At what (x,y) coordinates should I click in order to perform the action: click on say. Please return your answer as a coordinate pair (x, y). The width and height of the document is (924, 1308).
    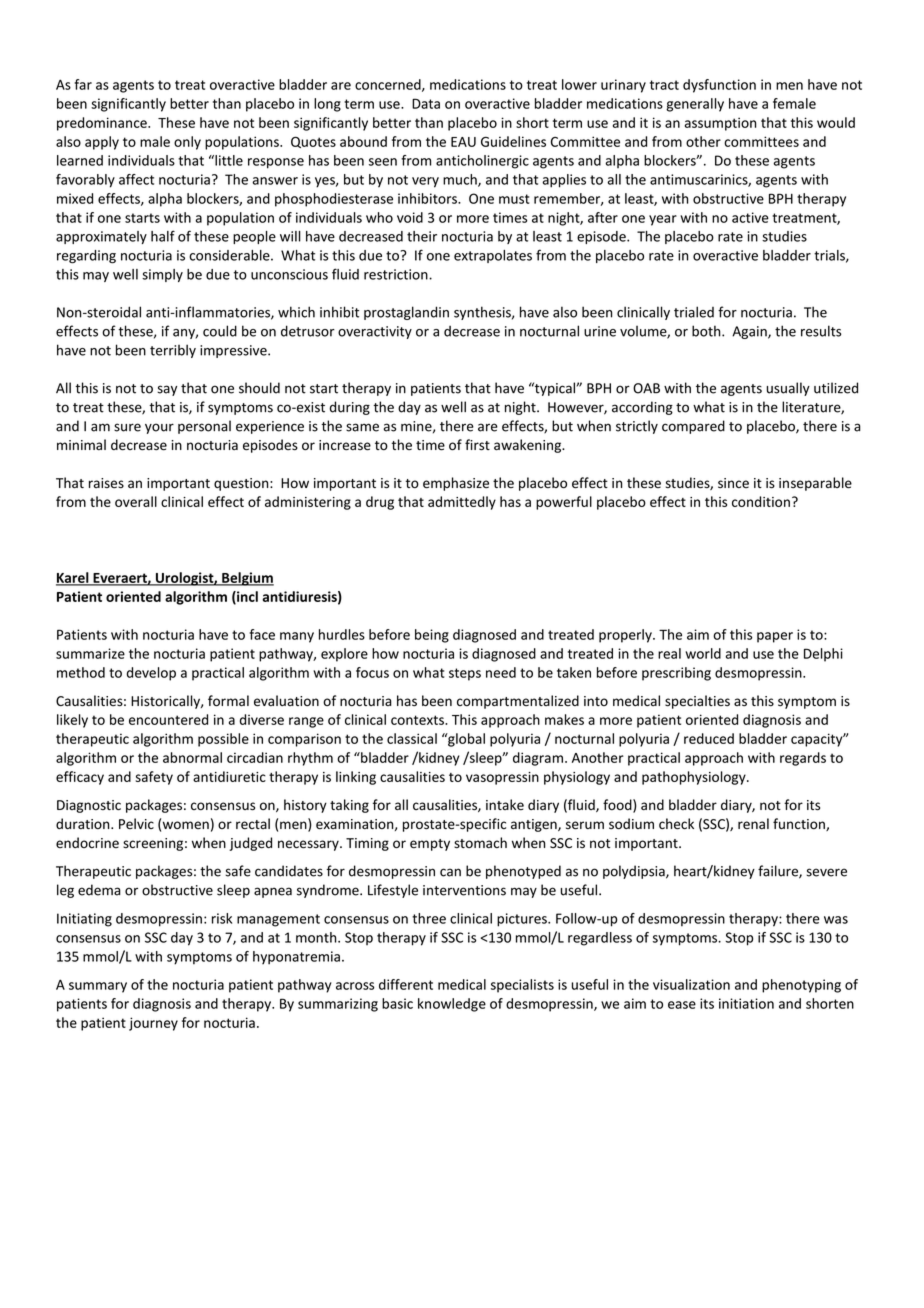
    Looking at the image, I should click on (167, 390).
